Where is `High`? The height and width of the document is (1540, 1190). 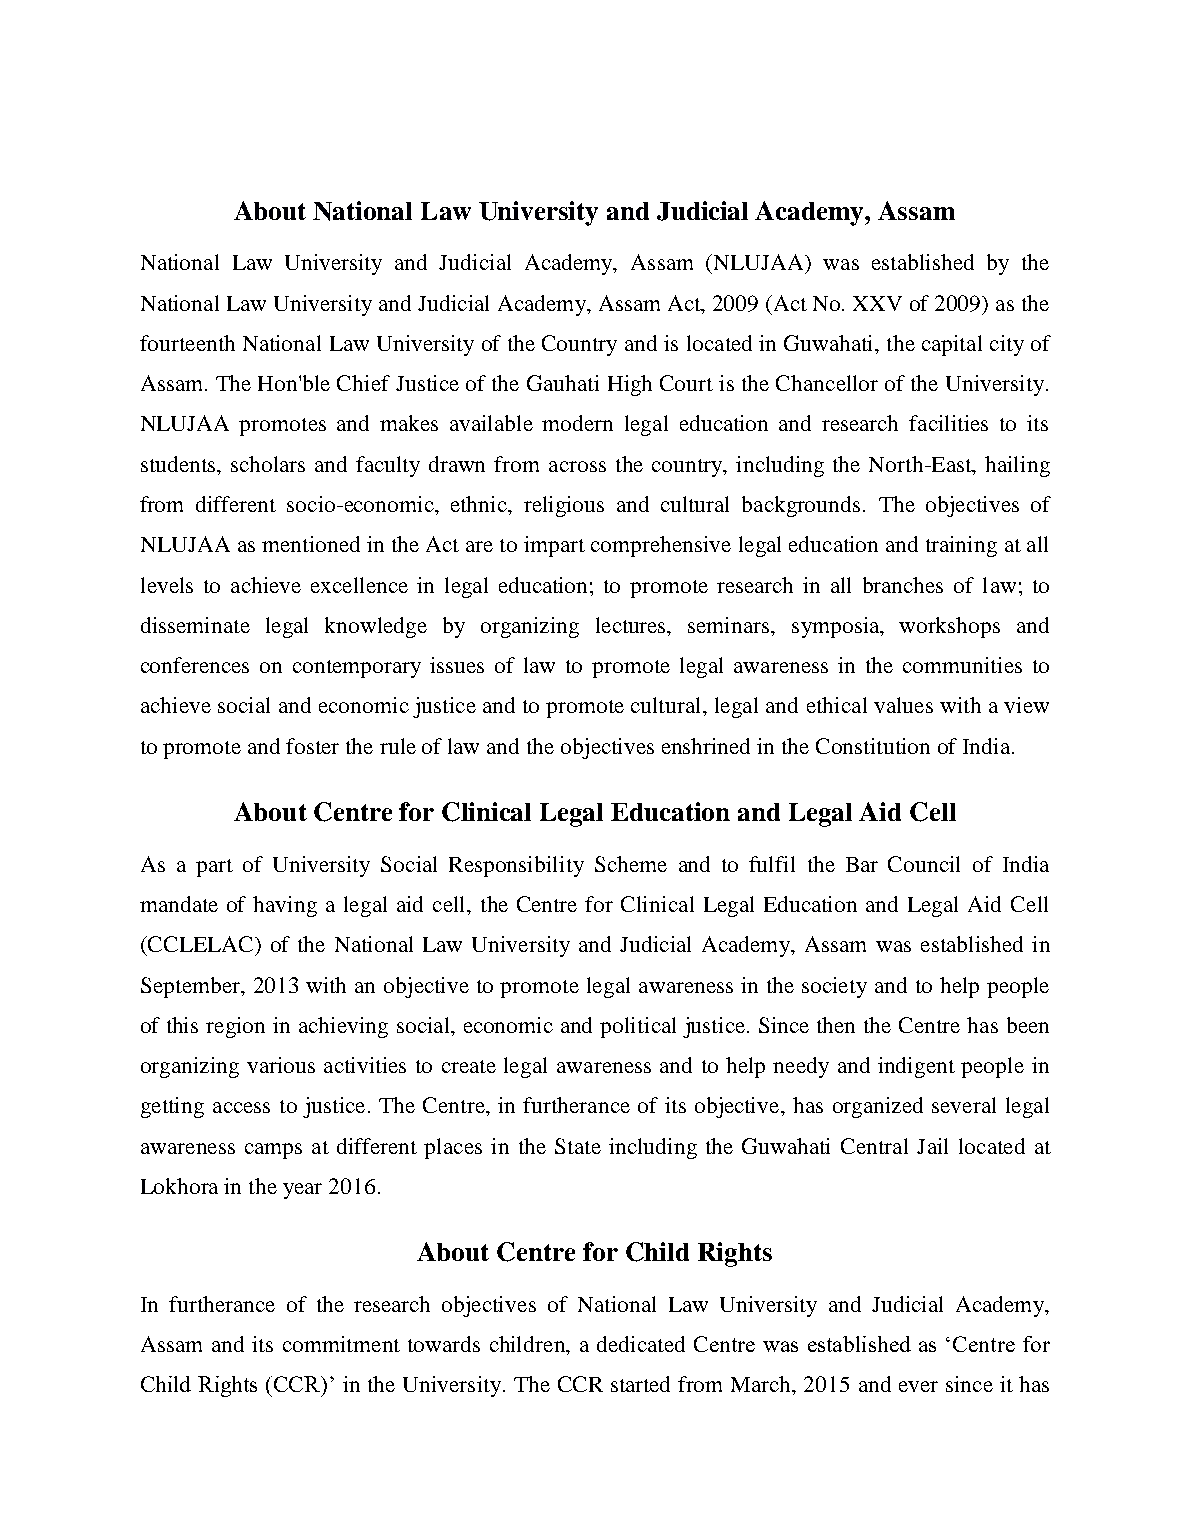
High is located at coordinates (630, 385).
